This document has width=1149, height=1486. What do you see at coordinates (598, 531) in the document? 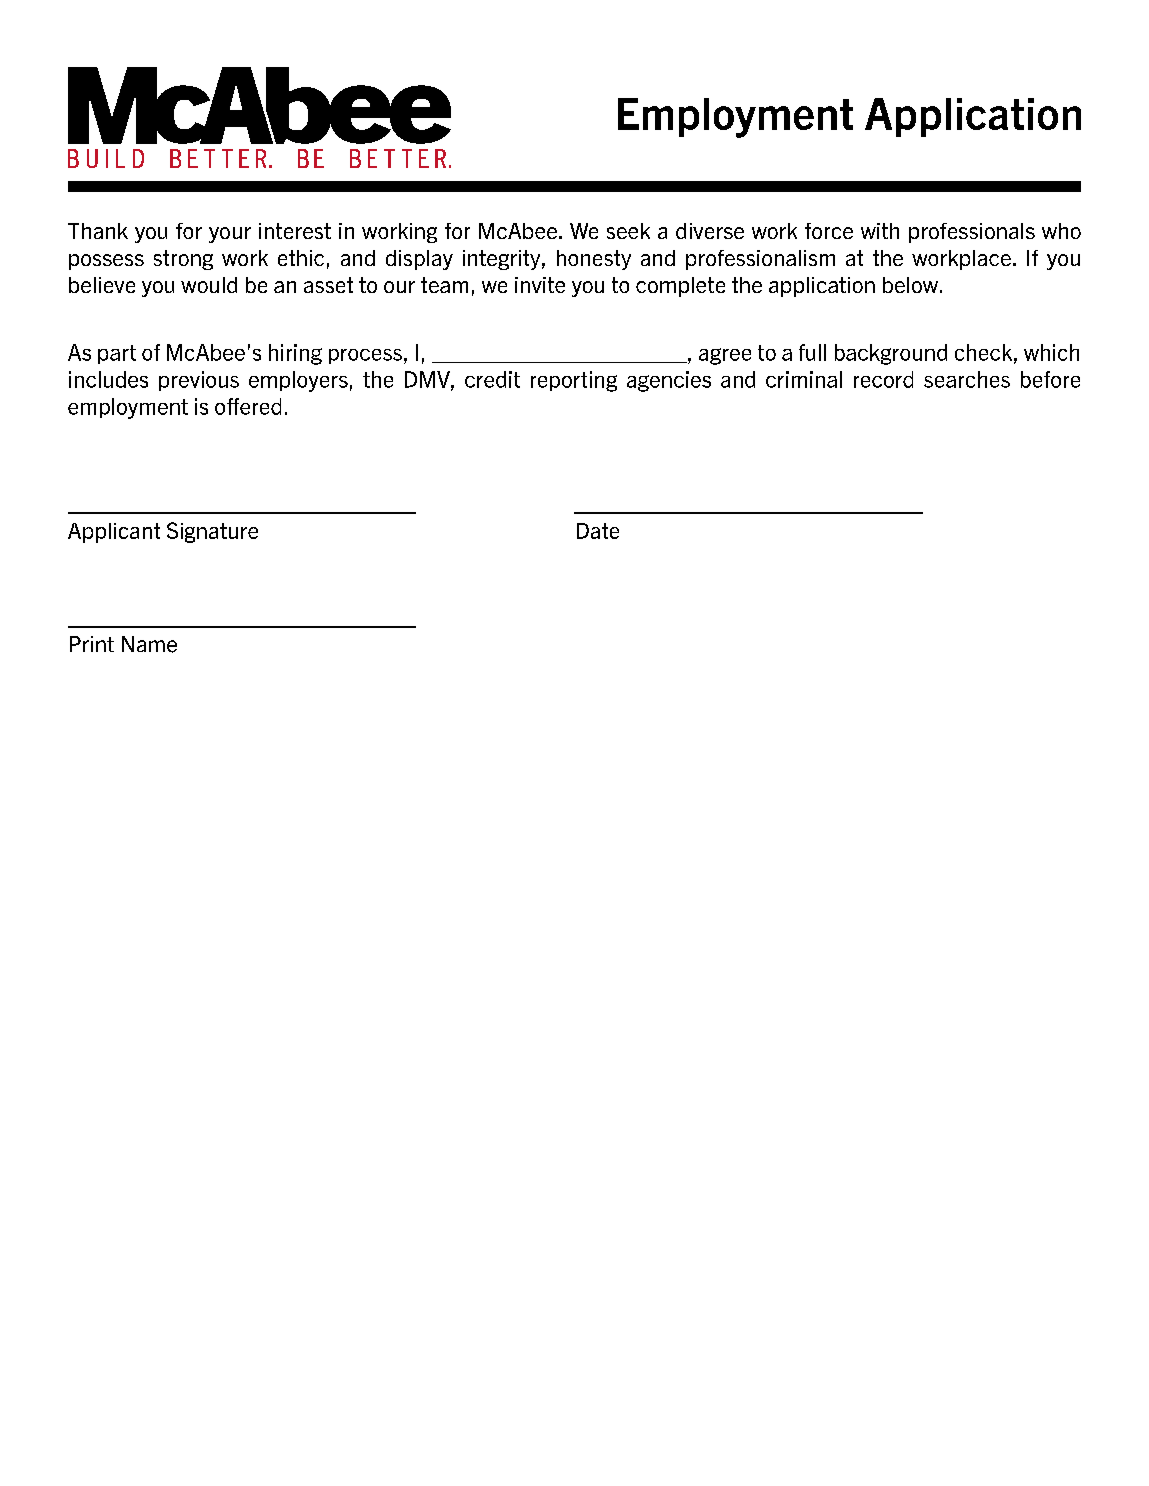
I see `Date` at bounding box center [598, 531].
